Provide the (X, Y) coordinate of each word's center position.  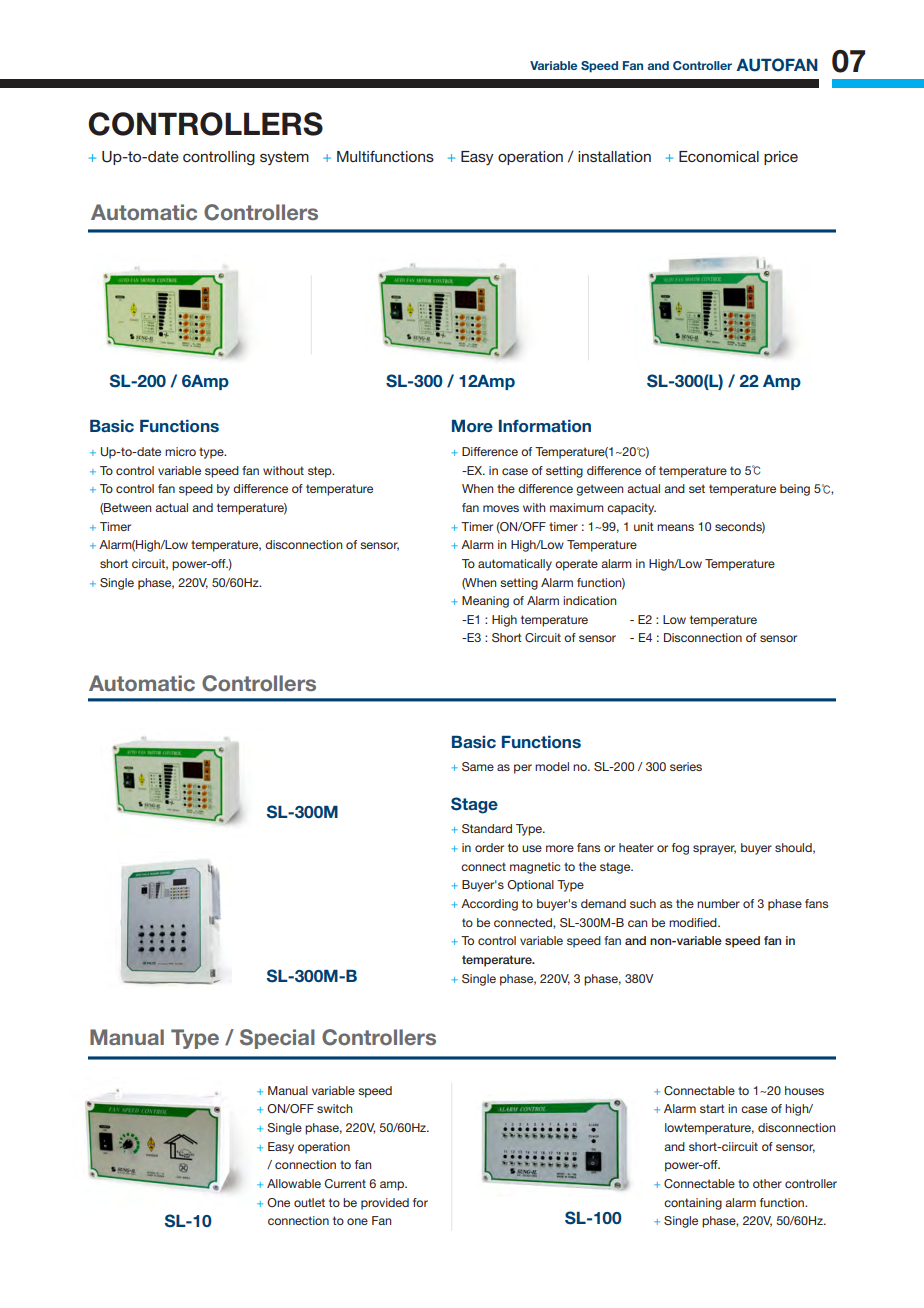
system (284, 158)
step (321, 472)
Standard (487, 828)
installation (614, 156)
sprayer (714, 850)
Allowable (294, 1183)
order (489, 847)
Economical (719, 156)
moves (501, 508)
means (675, 527)
